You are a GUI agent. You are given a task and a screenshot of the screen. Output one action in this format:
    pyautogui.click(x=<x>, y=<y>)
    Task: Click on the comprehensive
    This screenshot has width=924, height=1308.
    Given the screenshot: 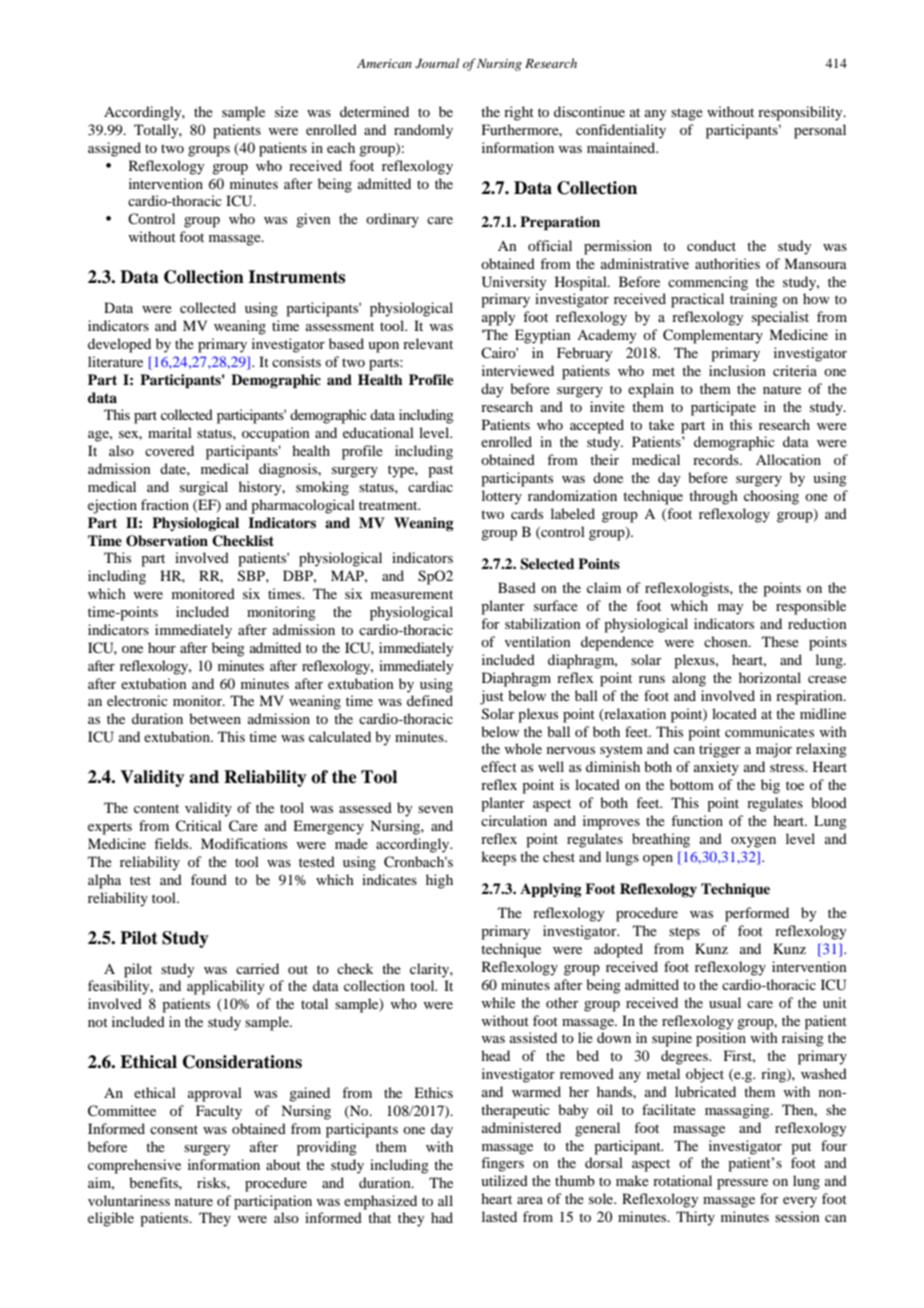 What is the action you would take?
    pyautogui.click(x=134, y=1166)
